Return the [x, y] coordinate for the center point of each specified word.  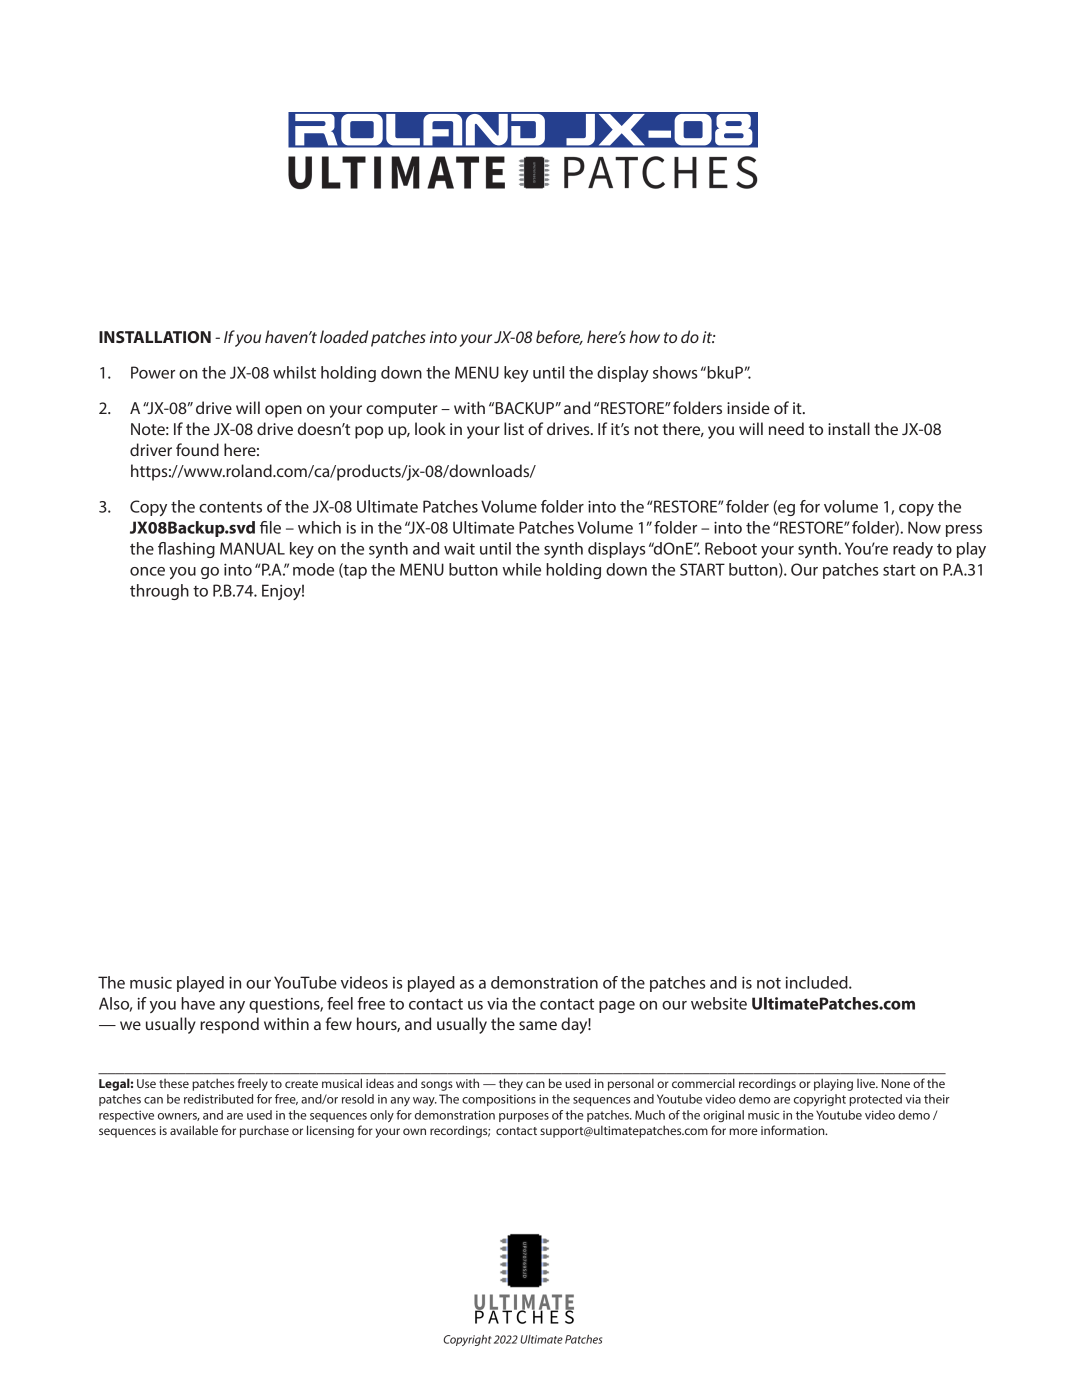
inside [748, 407]
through [159, 592]
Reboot [731, 548]
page [617, 1007]
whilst [294, 372]
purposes [524, 1117]
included [818, 982]
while [521, 569]
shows [675, 372]
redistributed [218, 1099]
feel [340, 1003]
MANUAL [252, 548]
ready [913, 550]
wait [459, 549]
